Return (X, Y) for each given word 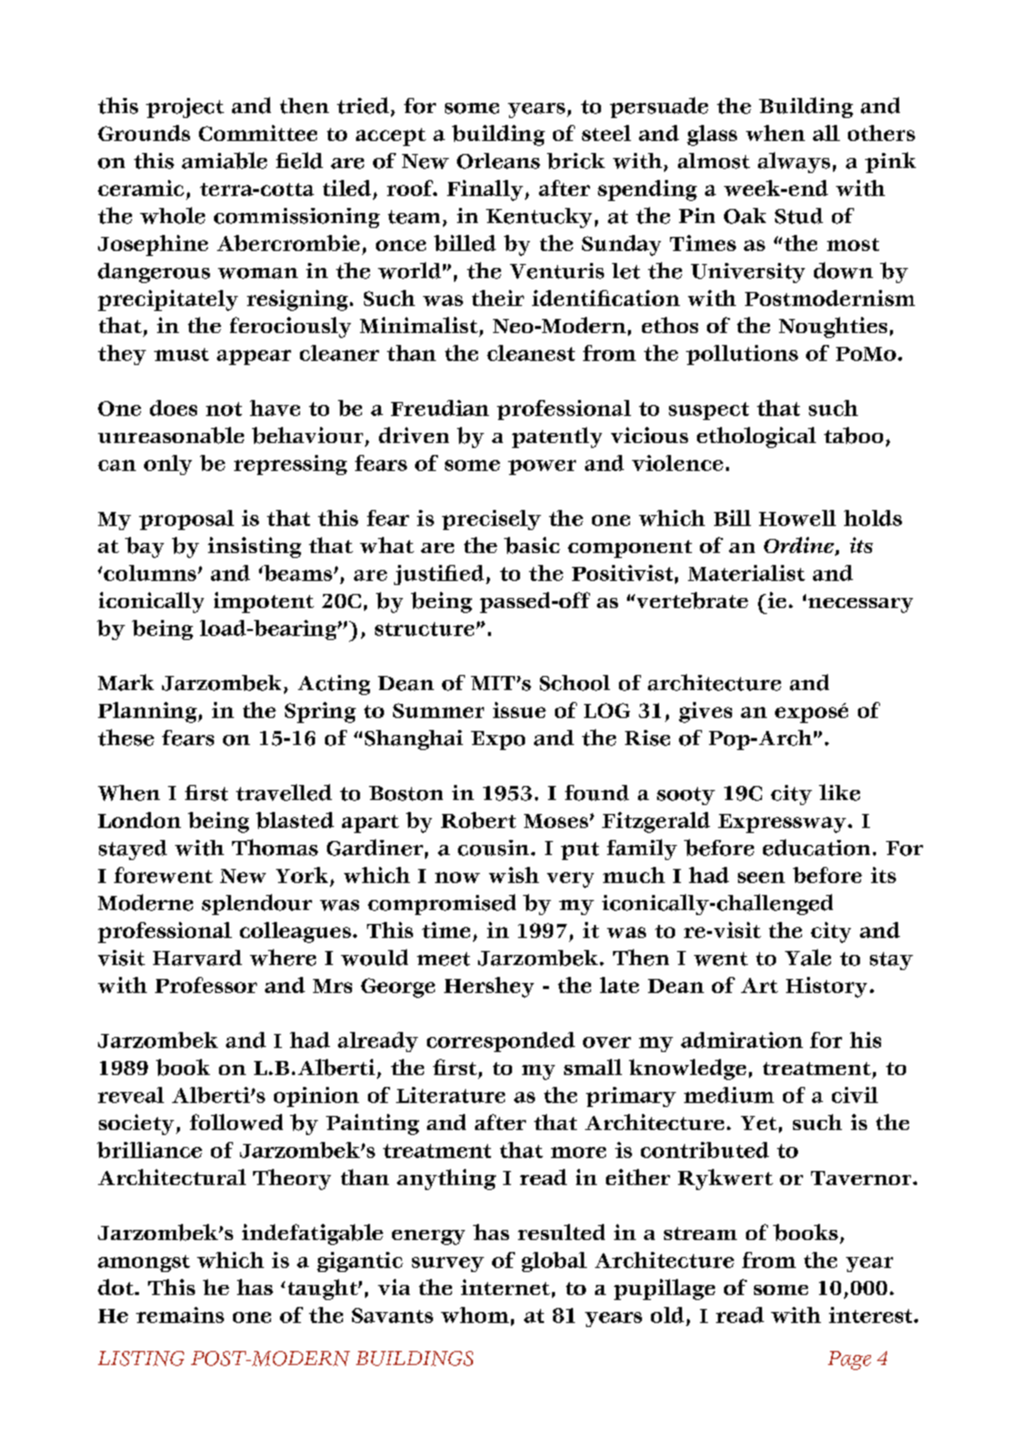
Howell (797, 518)
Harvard (197, 958)
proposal (186, 520)
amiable (224, 160)
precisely (491, 520)
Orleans (498, 161)
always (794, 162)
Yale (808, 957)
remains (180, 1315)
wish (514, 875)
